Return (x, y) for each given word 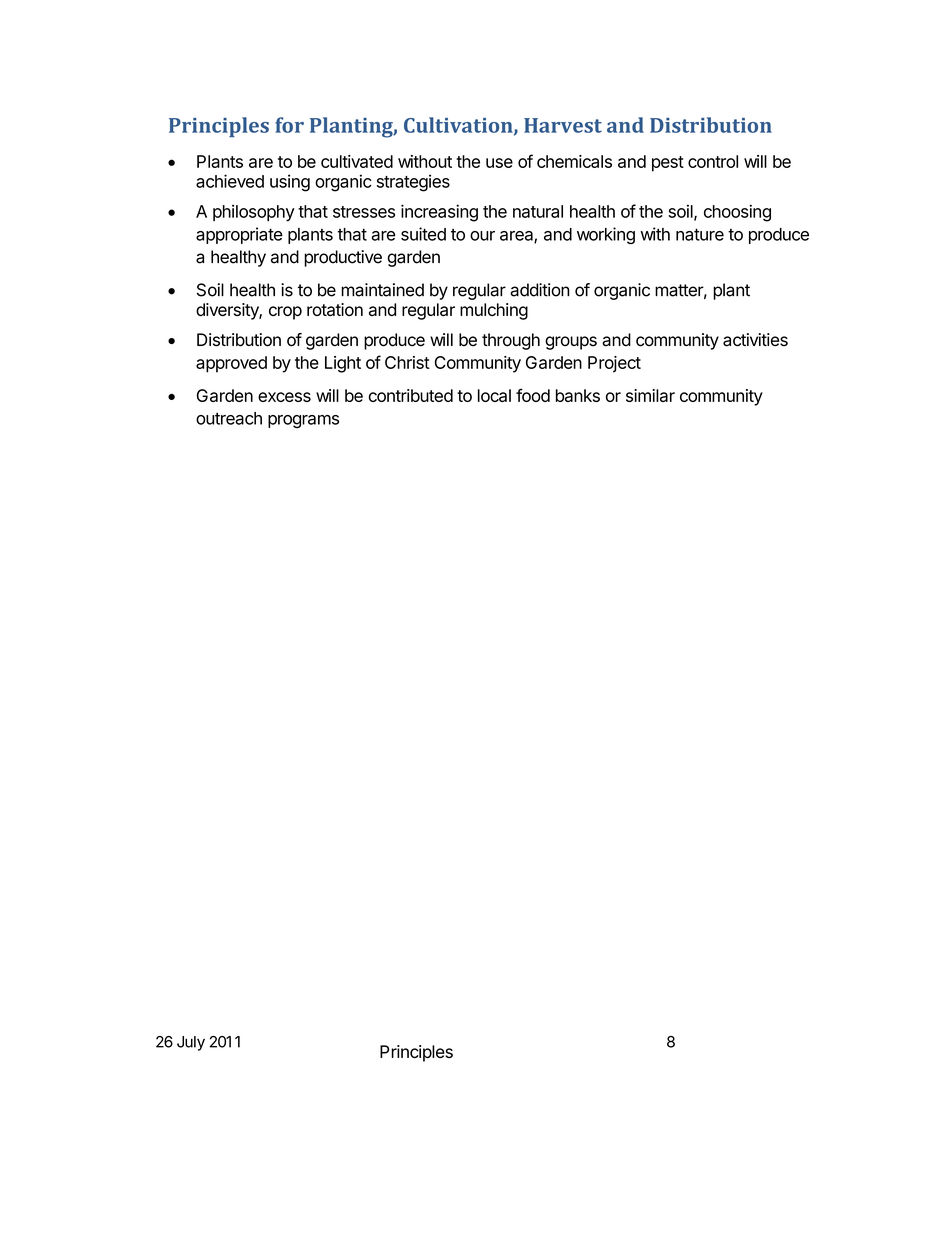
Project (614, 364)
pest (668, 164)
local (494, 395)
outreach (229, 418)
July (191, 1043)
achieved (230, 181)
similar (650, 395)
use (499, 163)
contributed (411, 395)
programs (303, 421)
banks (578, 395)
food (533, 395)
